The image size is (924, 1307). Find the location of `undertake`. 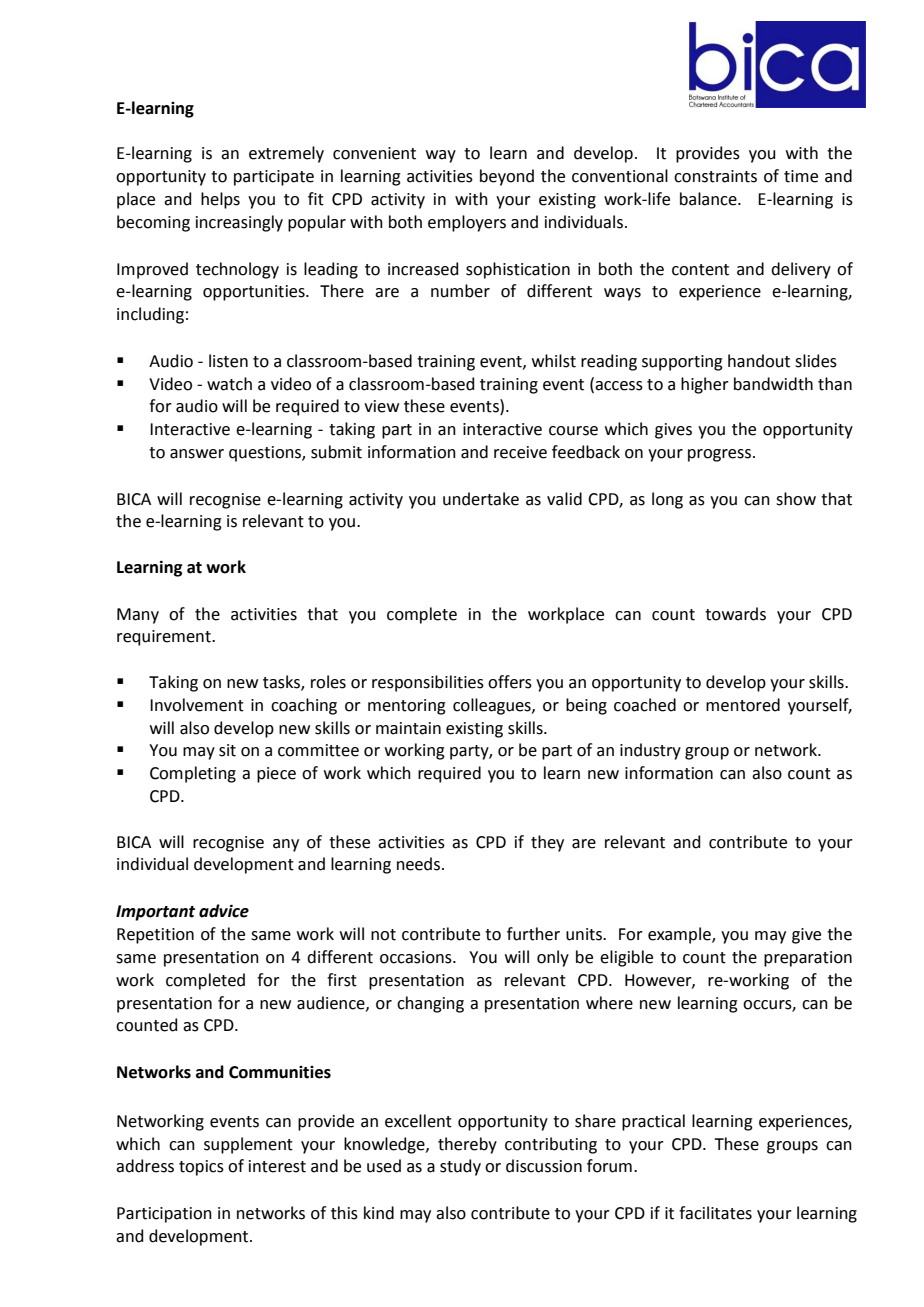

undertake is located at coordinates (481, 499).
